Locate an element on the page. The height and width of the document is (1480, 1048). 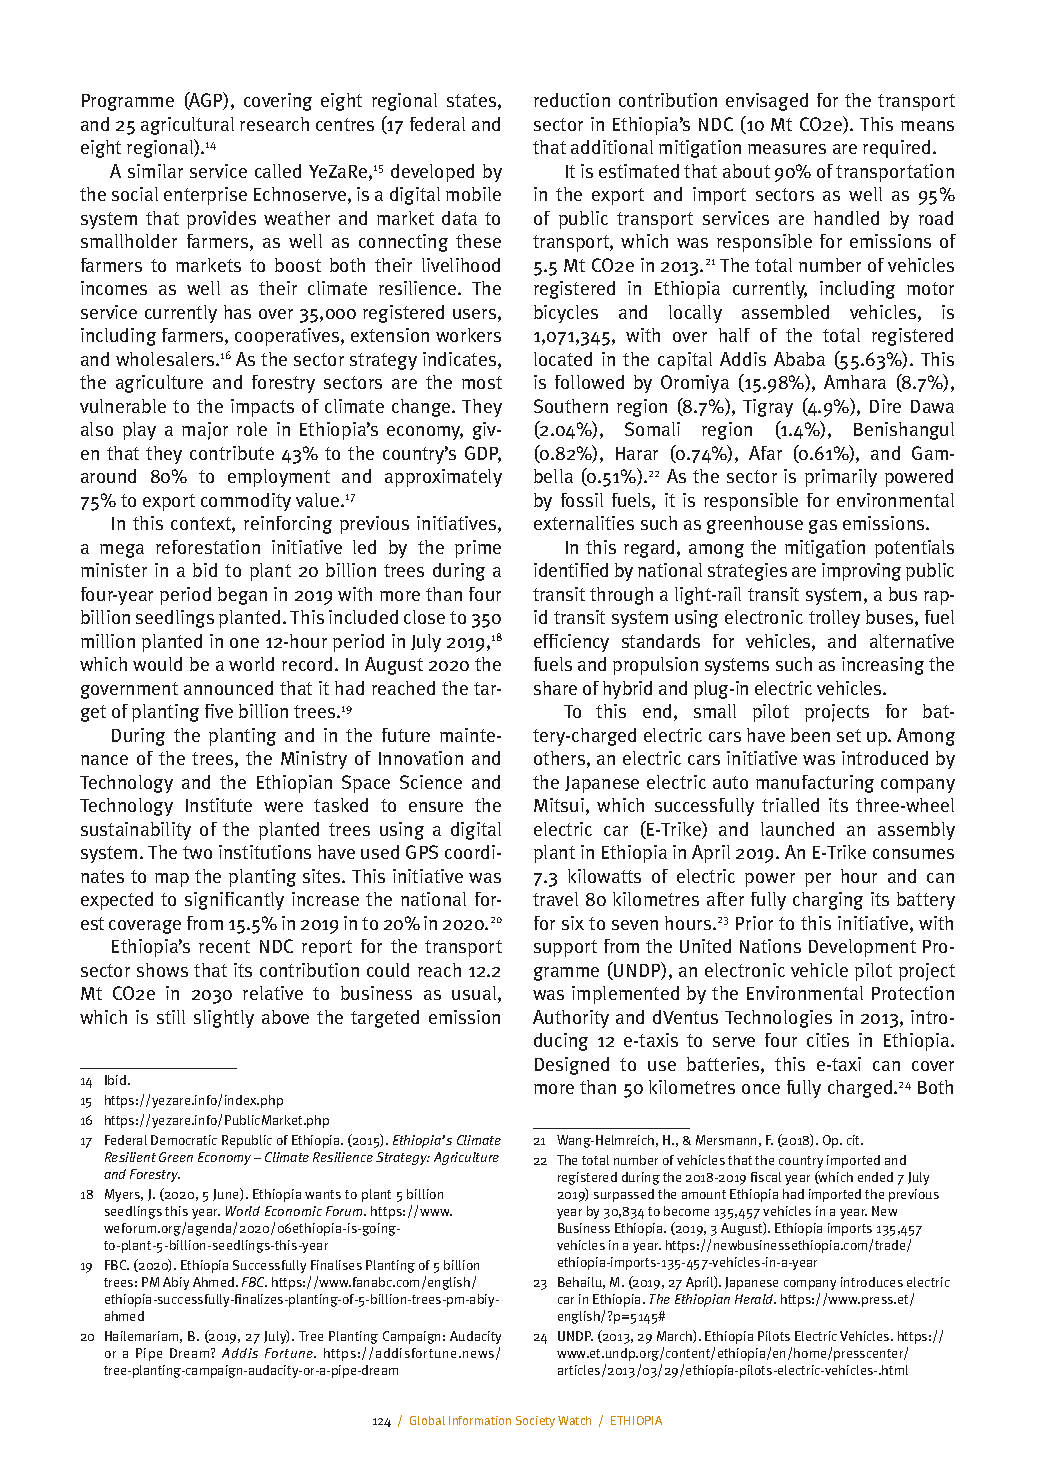
Herald is located at coordinates (755, 1299).
